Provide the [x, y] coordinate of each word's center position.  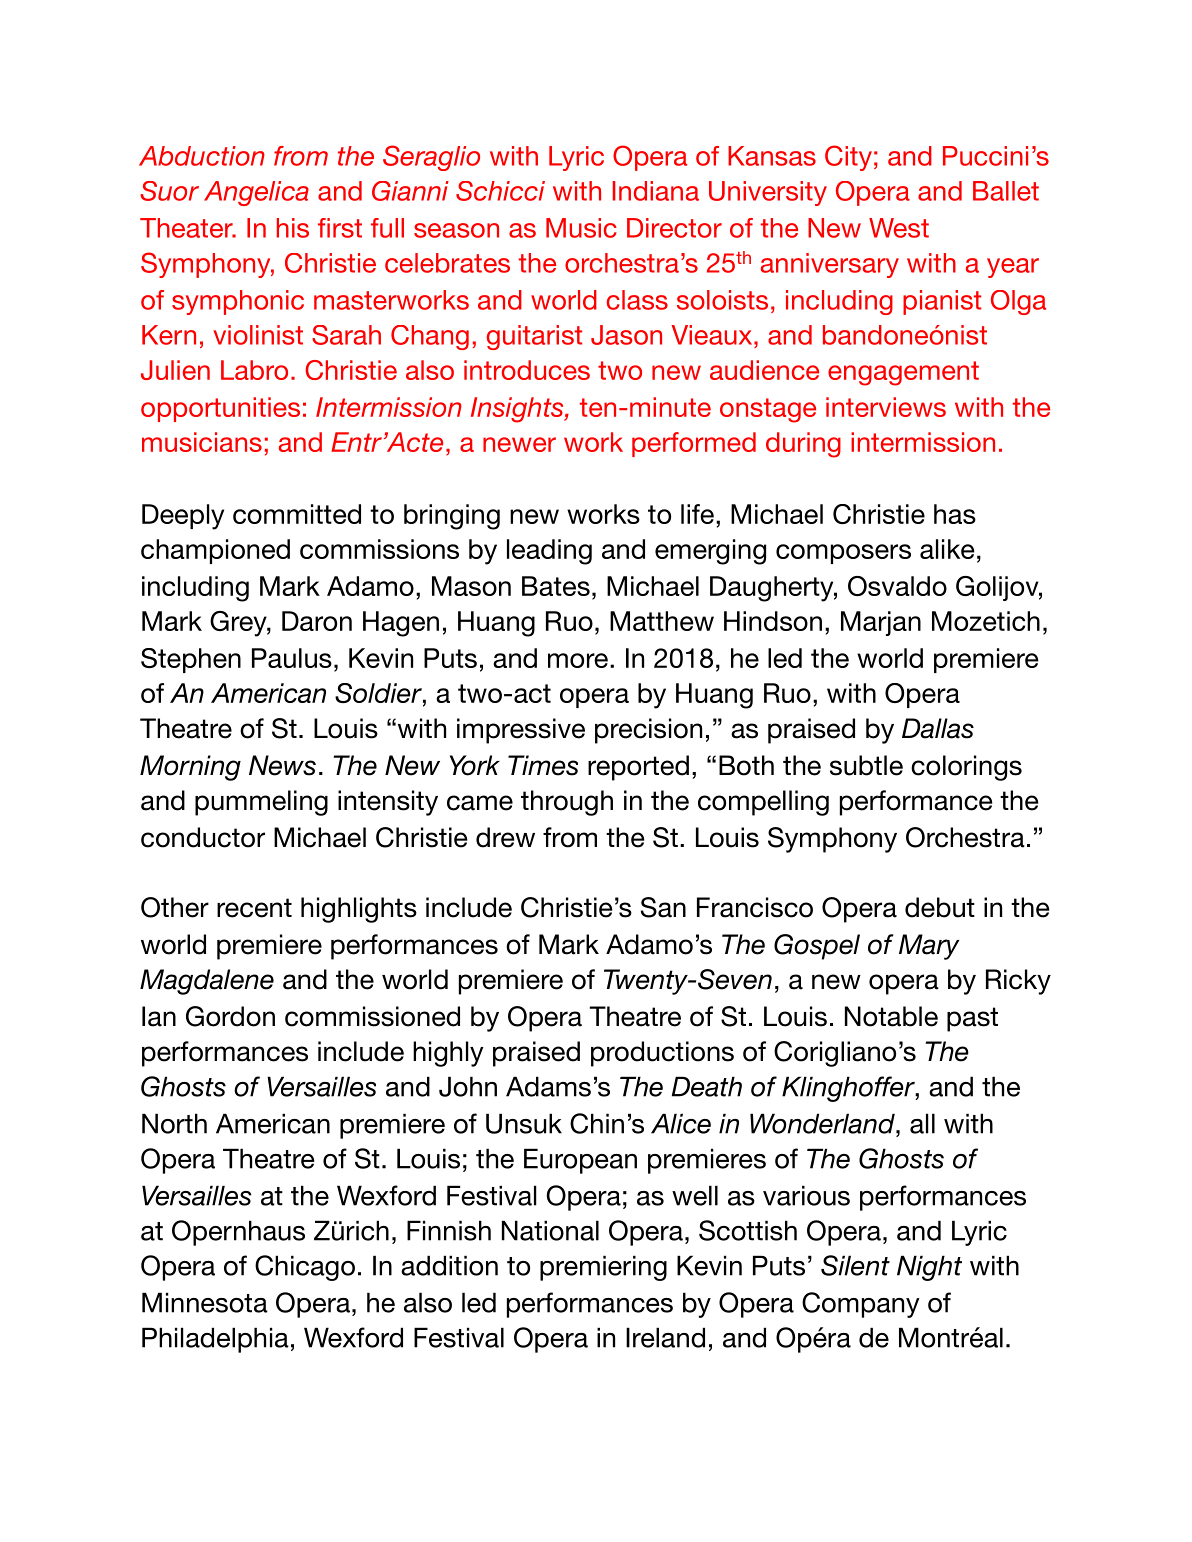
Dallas [938, 728]
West [899, 228]
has [955, 514]
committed [297, 514]
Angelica [256, 193]
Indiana [656, 191]
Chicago [305, 1268]
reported [638, 768]
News [282, 765]
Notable [891, 1016]
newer [519, 444]
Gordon [230, 1016]
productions [662, 1054]
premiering [603, 1268]
